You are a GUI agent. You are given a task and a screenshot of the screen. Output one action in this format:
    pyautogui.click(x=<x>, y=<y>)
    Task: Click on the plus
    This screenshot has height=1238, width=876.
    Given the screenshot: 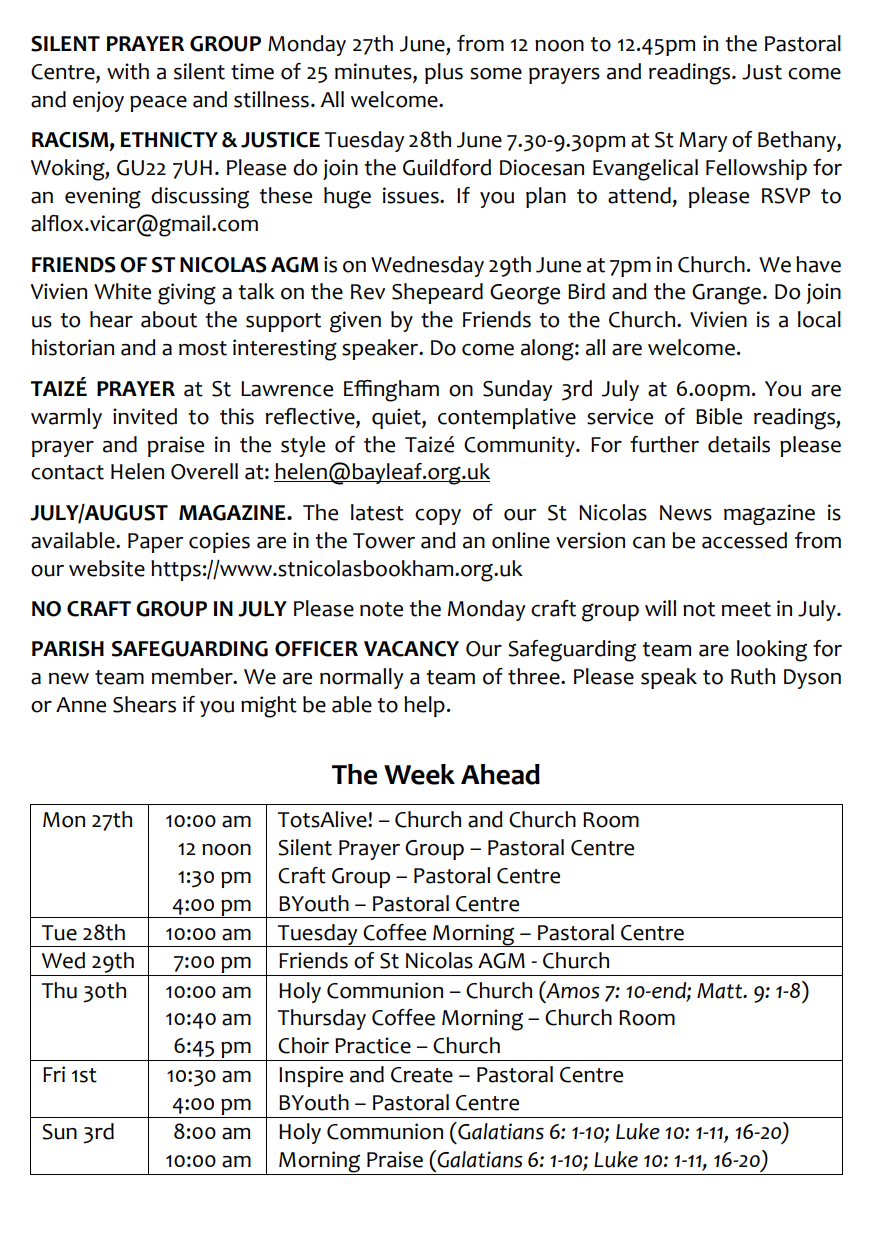 What is the action you would take?
    pyautogui.click(x=444, y=73)
